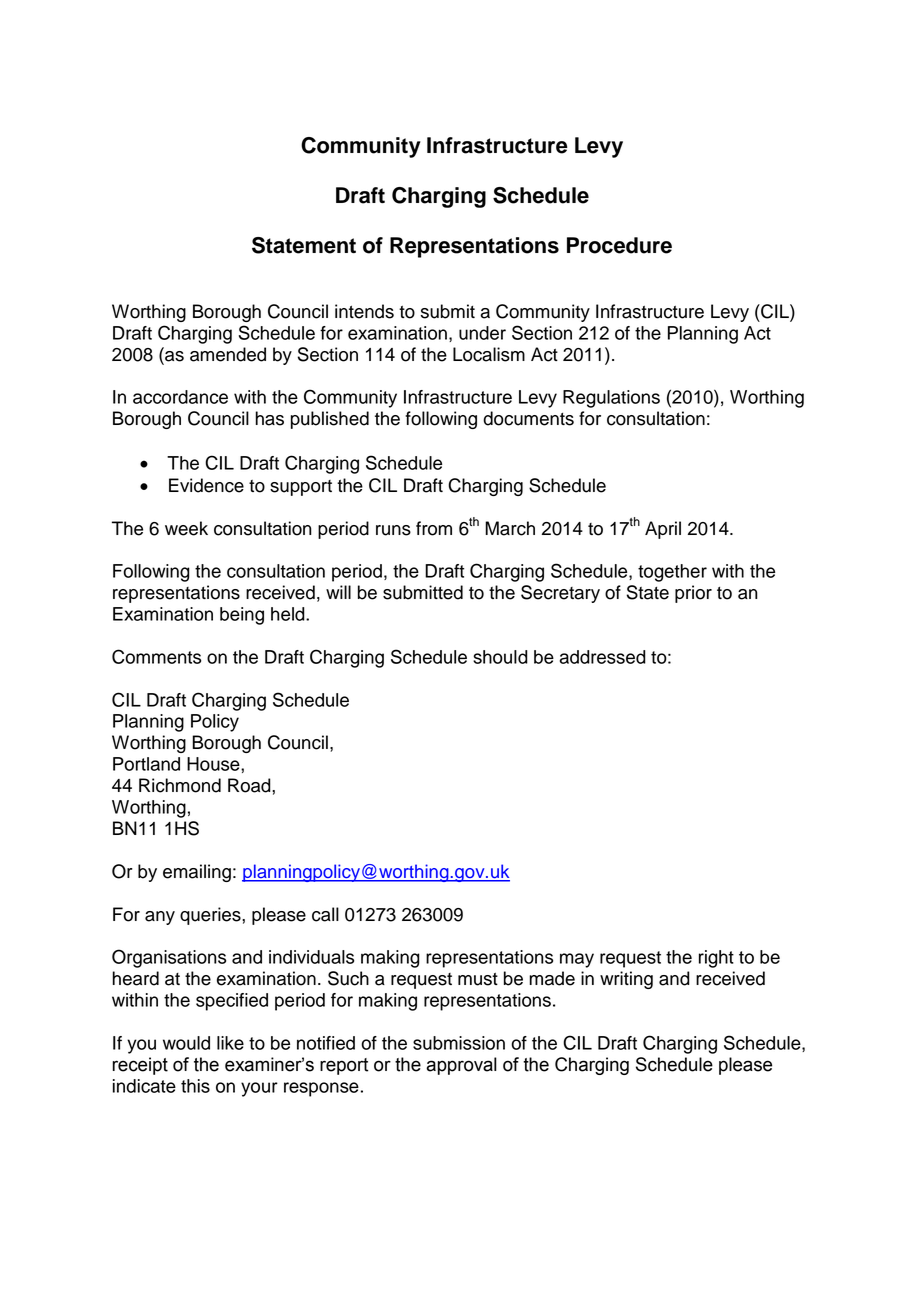 Image resolution: width=924 pixels, height=1308 pixels. Describe the element at coordinates (228, 354) in the page. I see `amended` at that location.
